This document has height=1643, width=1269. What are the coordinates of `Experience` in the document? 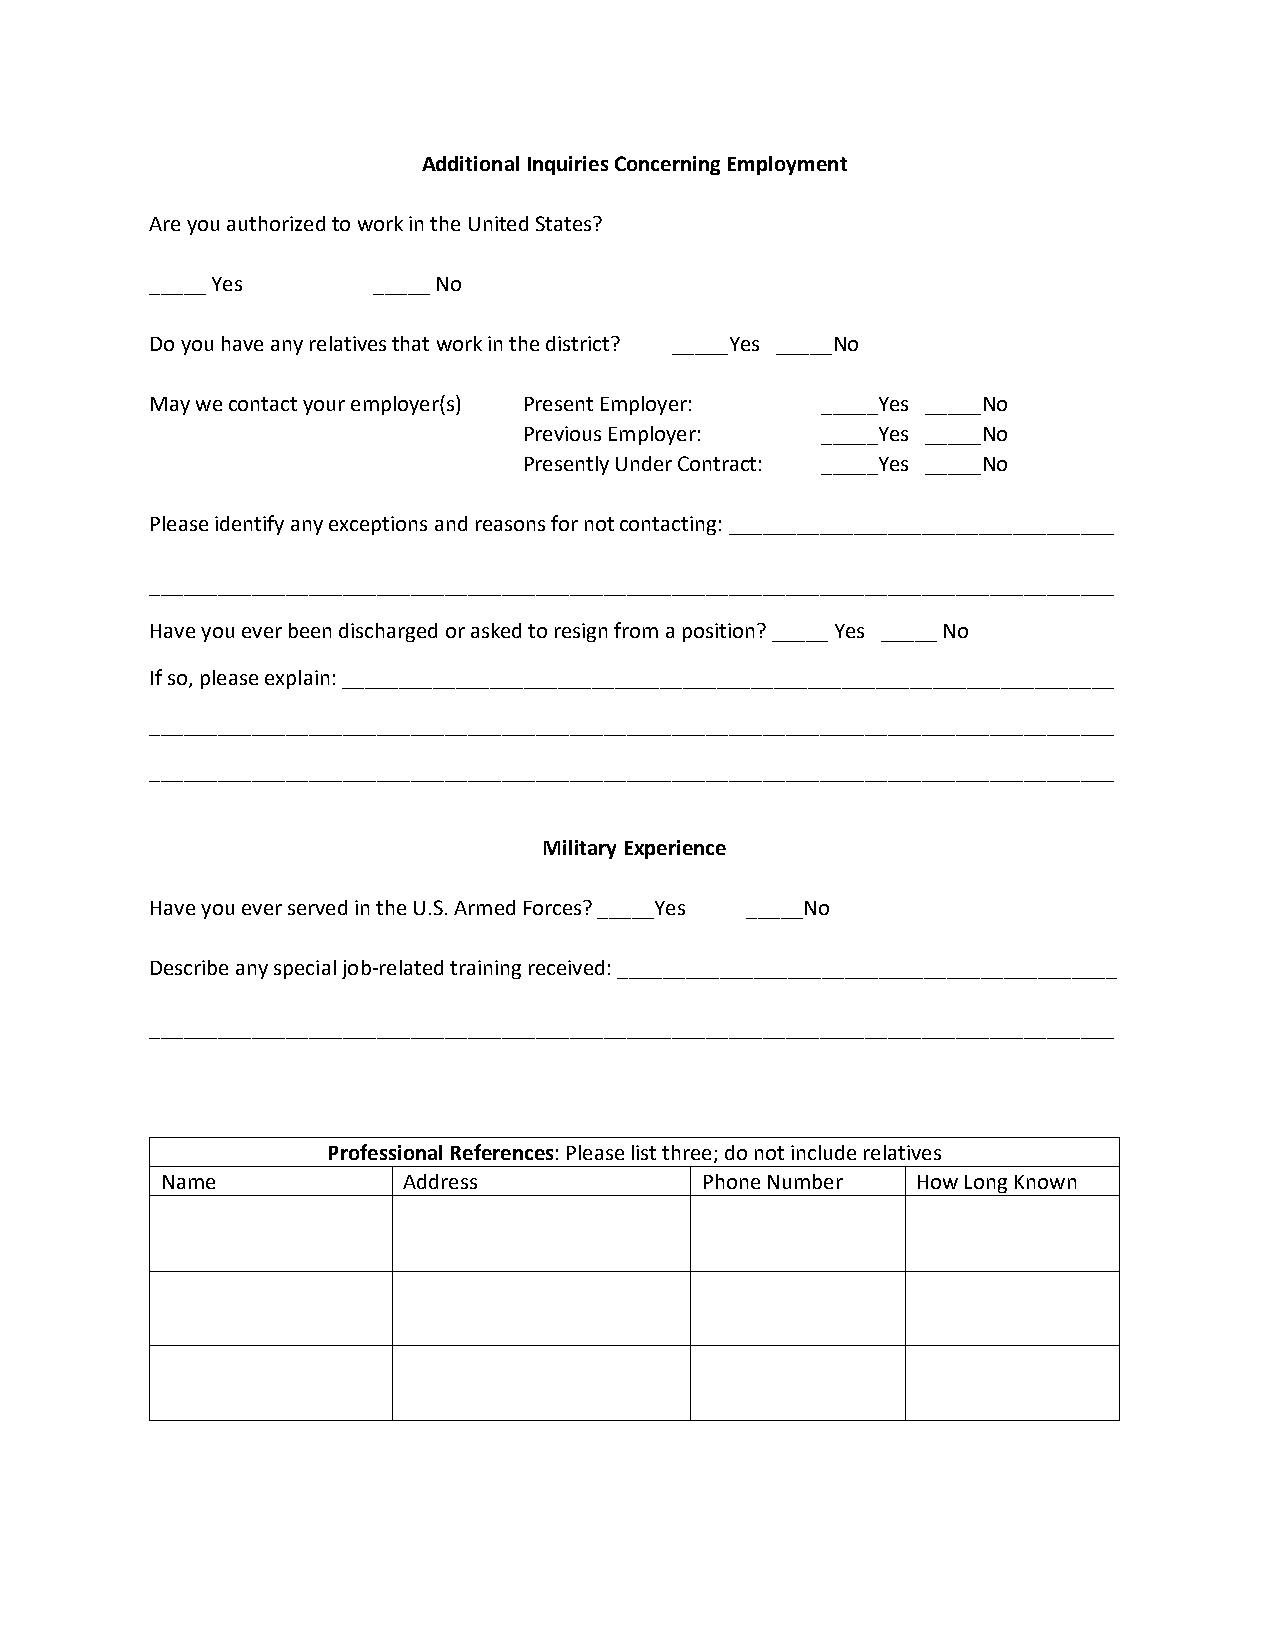 It's located at (675, 849).
